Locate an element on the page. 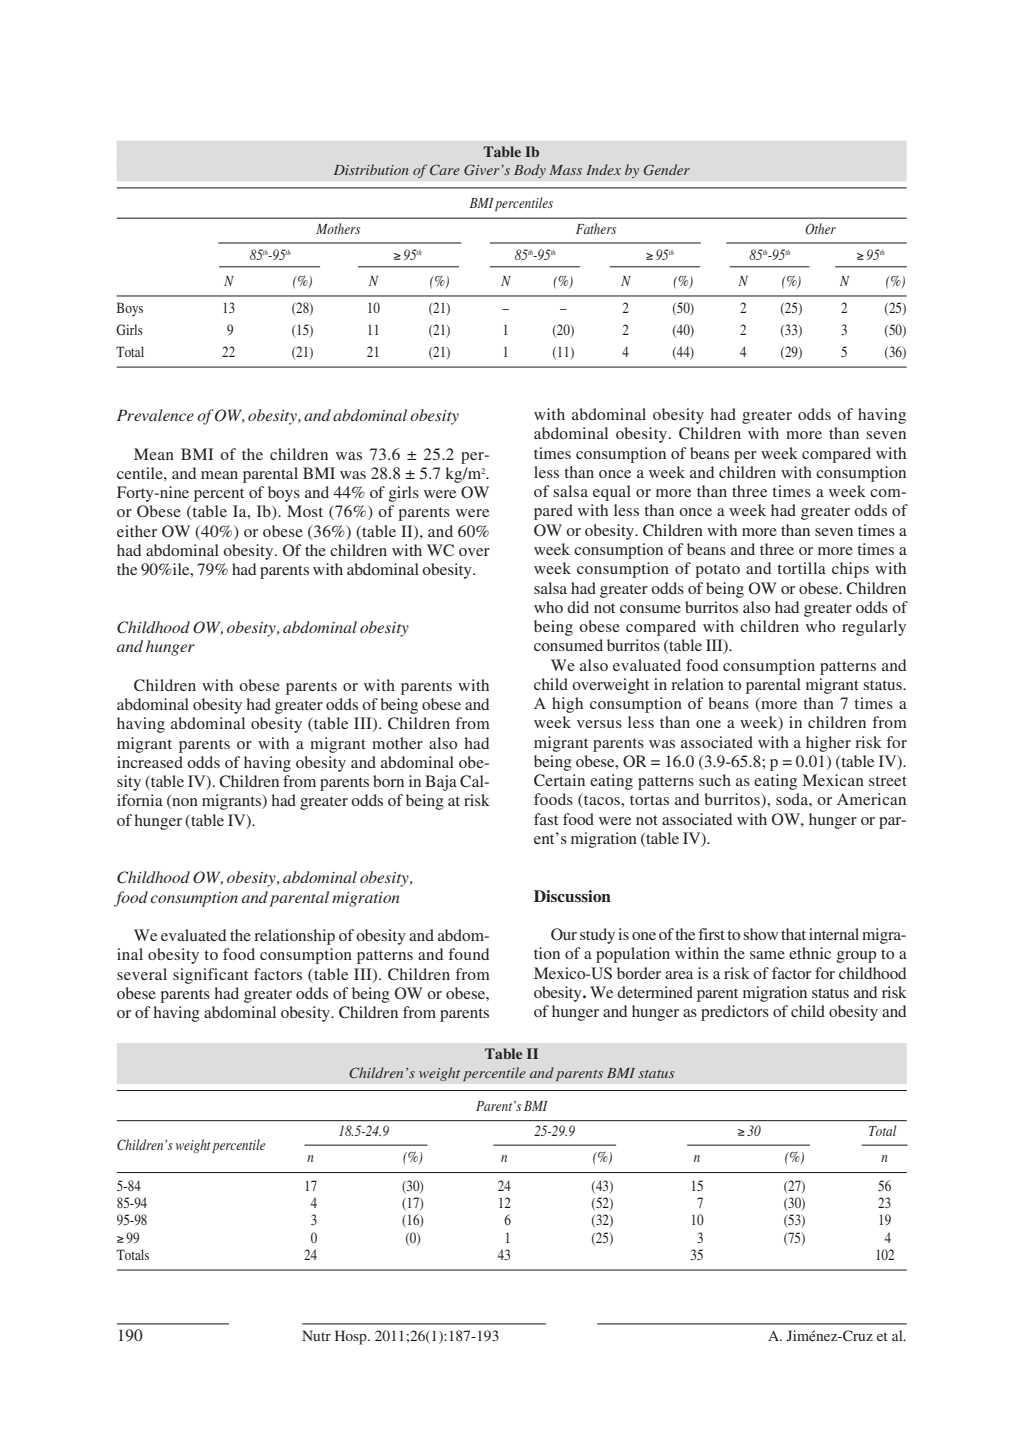 The width and height of the image is (1024, 1448). equal is located at coordinates (612, 493).
